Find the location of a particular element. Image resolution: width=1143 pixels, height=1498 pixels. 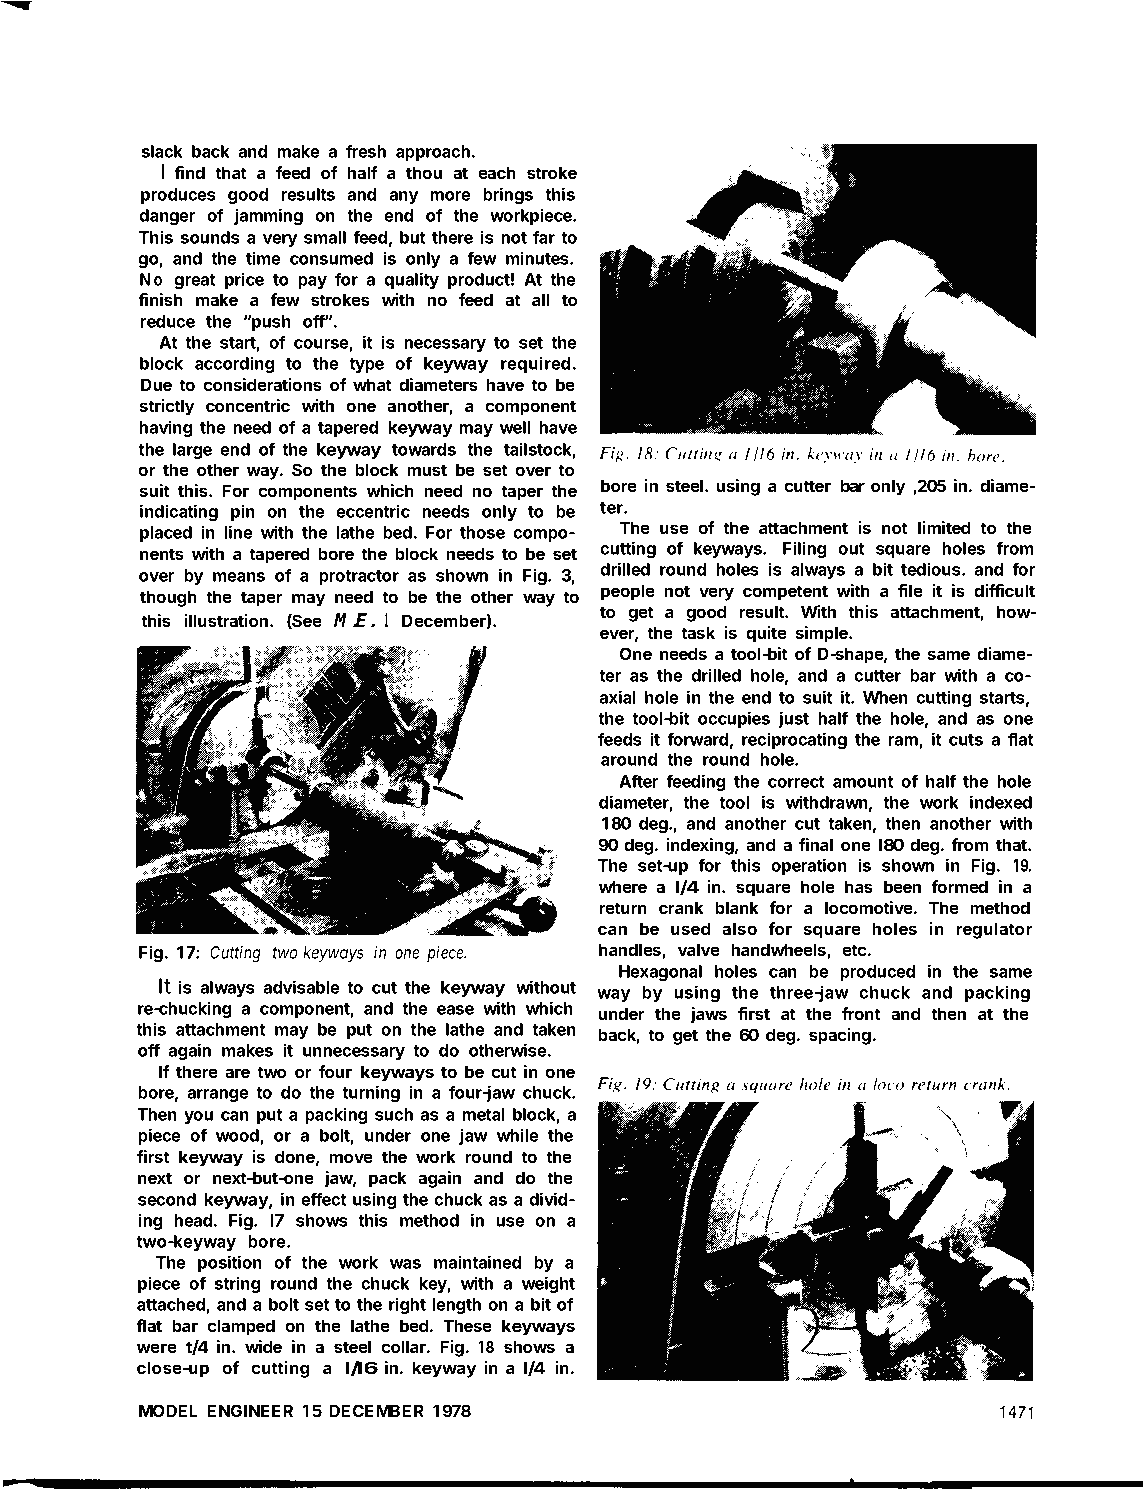

spacing is located at coordinates (840, 1036).
